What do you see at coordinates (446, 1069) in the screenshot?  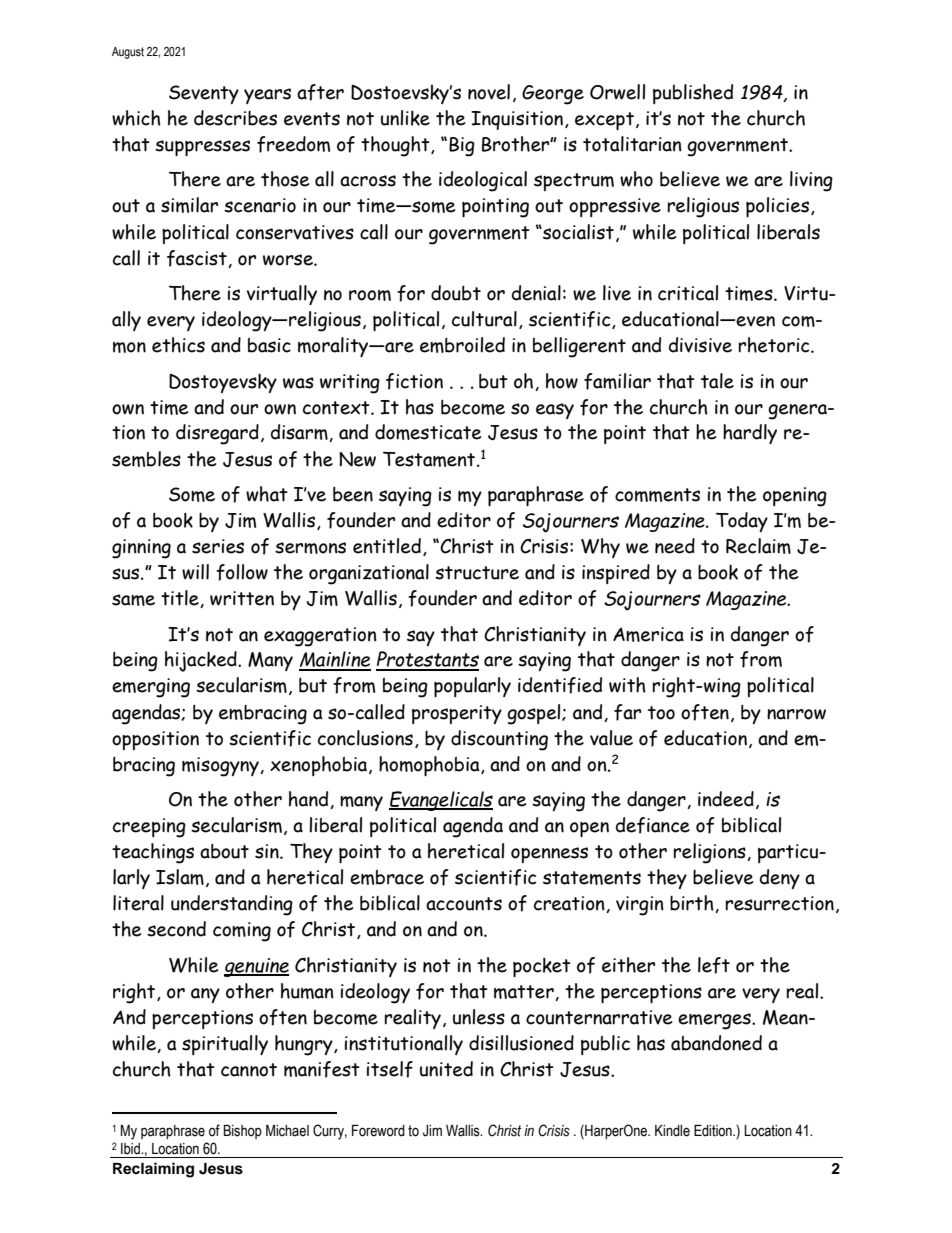 I see `united` at bounding box center [446, 1069].
